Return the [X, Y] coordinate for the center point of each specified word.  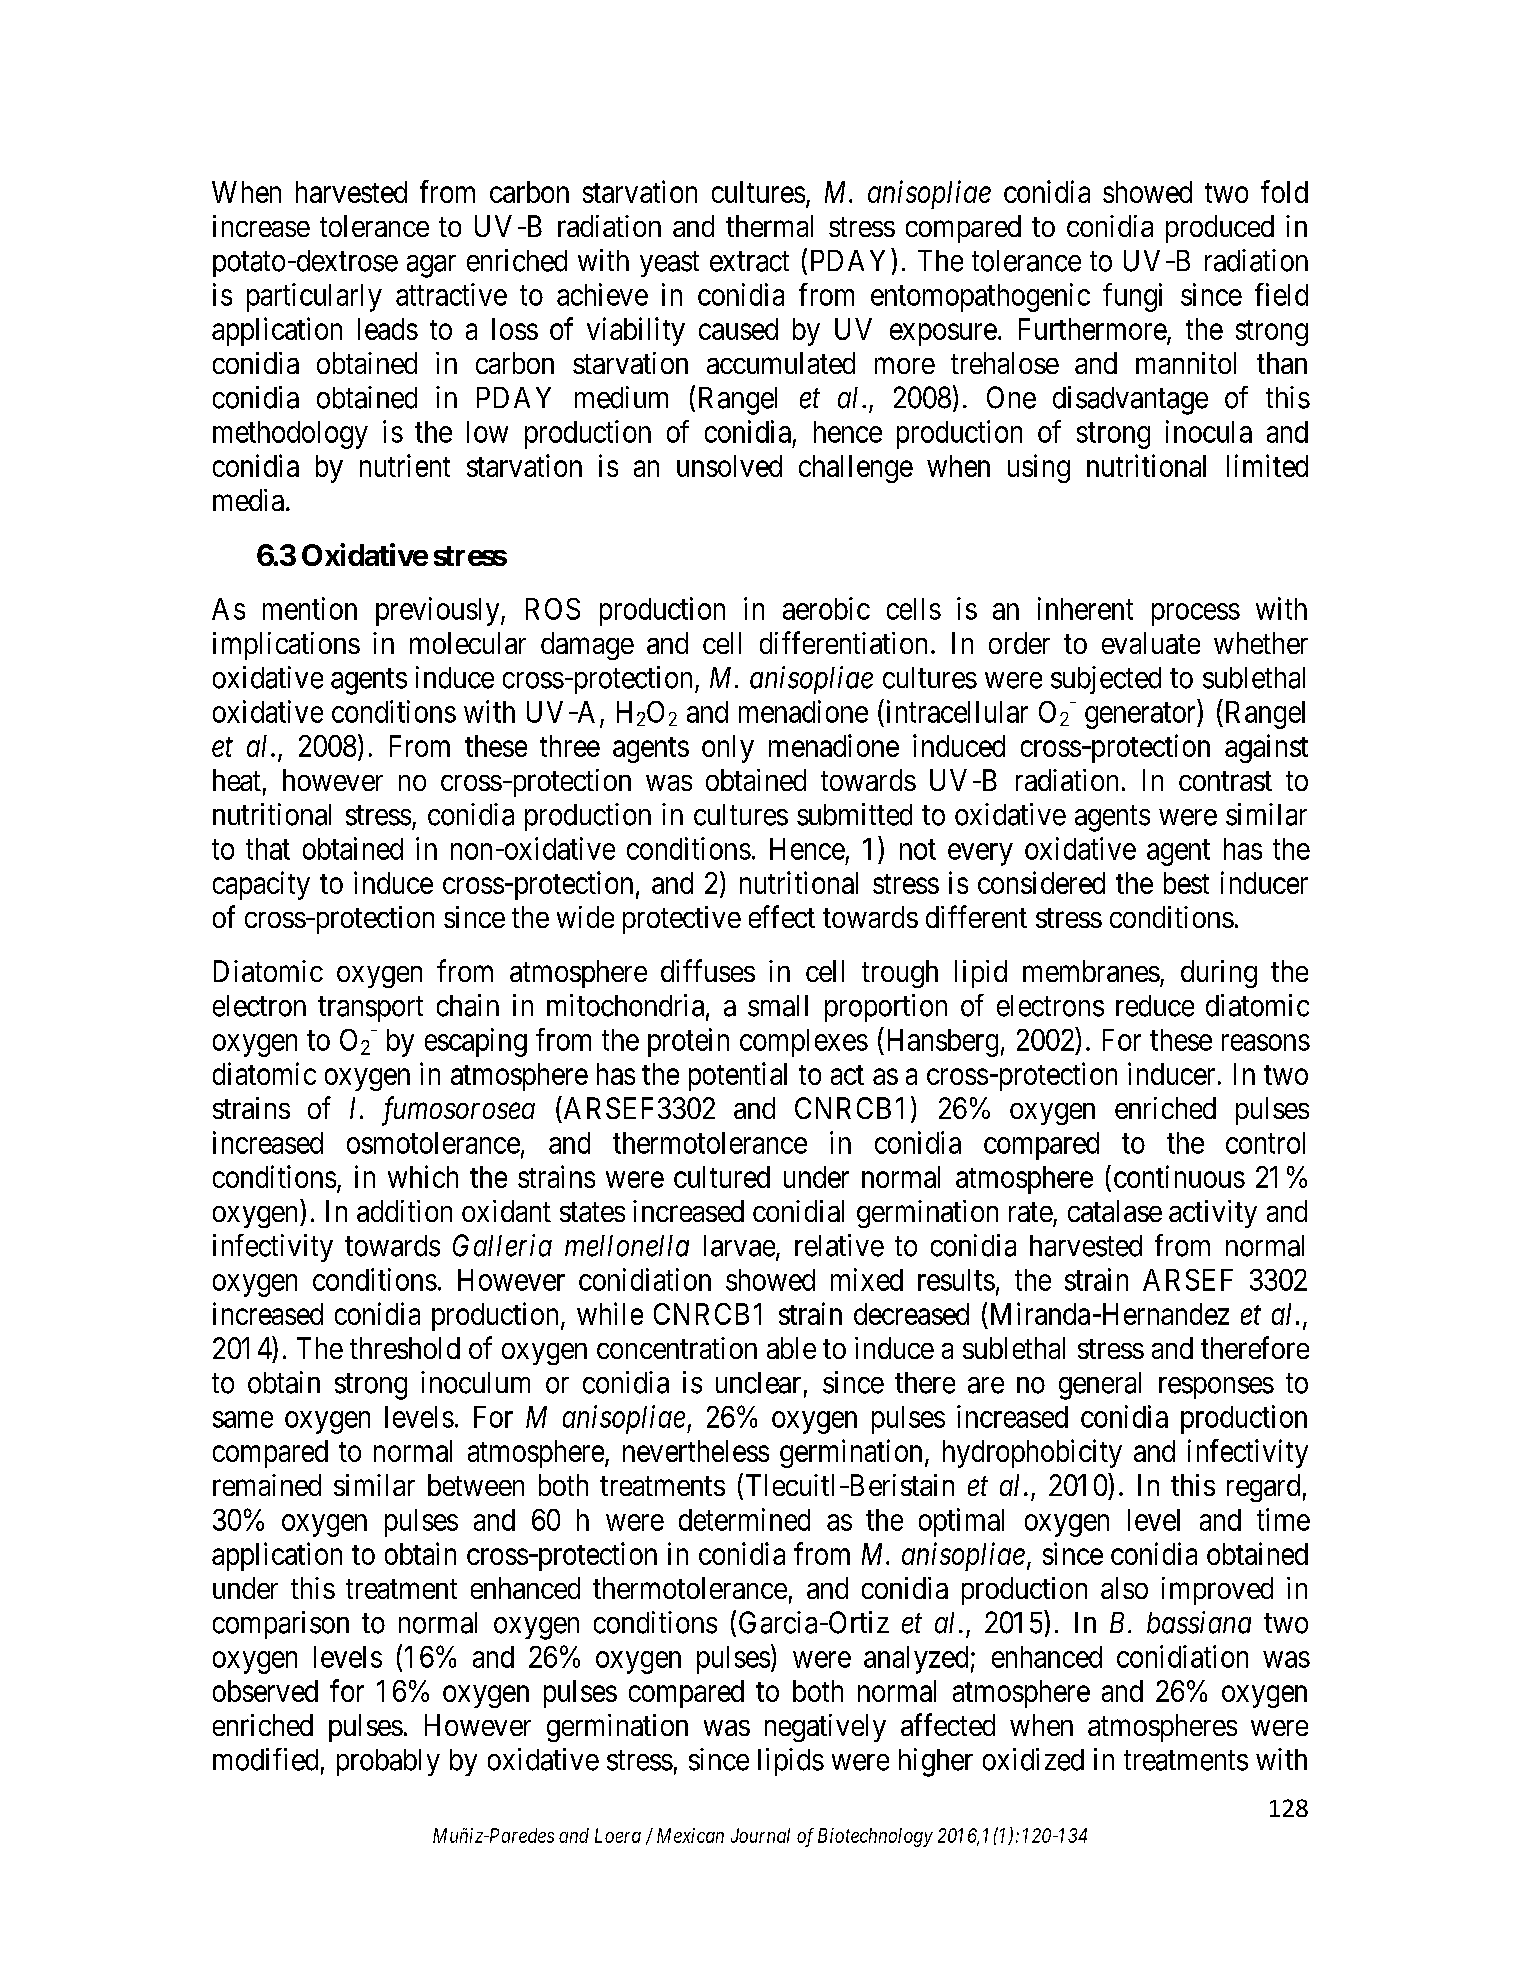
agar [431, 266]
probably [388, 1762]
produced [1220, 229]
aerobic [826, 608]
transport [370, 1009]
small [778, 1006]
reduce [1155, 1006]
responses [1216, 1388]
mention [310, 608]
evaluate [1151, 643]
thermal [769, 226]
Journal [760, 1835]
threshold [405, 1348]
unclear [758, 1383]
